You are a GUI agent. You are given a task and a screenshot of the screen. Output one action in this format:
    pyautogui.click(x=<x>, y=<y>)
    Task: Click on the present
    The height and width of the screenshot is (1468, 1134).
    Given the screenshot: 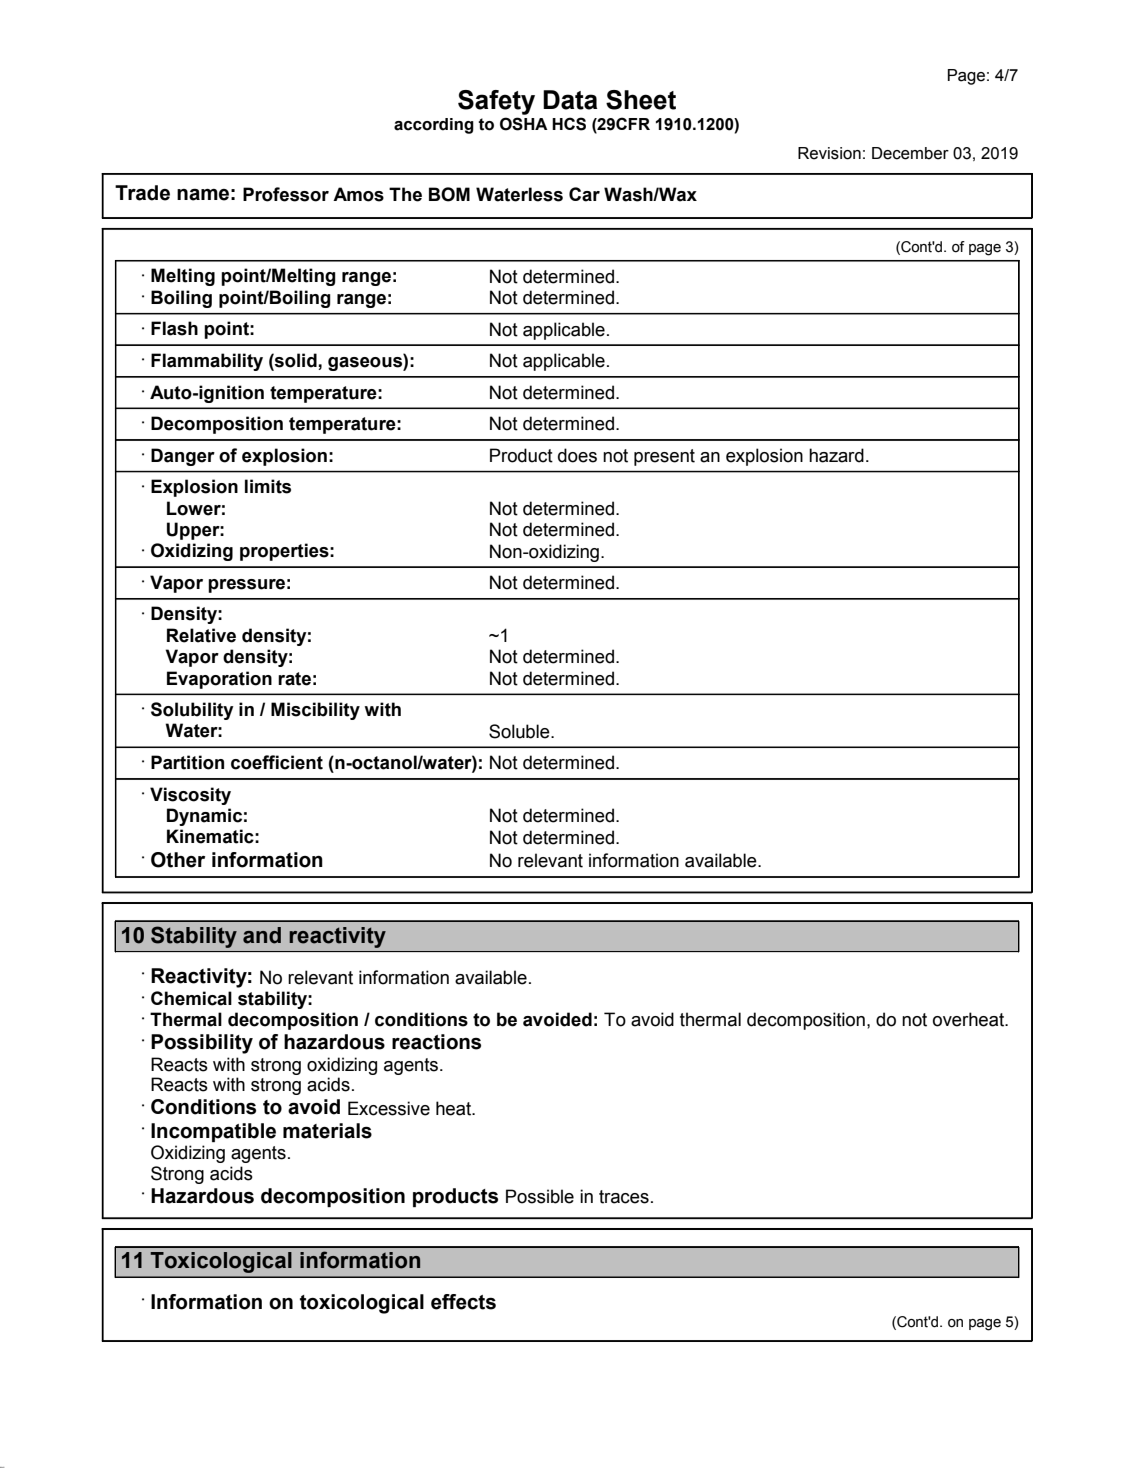 What is the action you would take?
    pyautogui.click(x=664, y=457)
